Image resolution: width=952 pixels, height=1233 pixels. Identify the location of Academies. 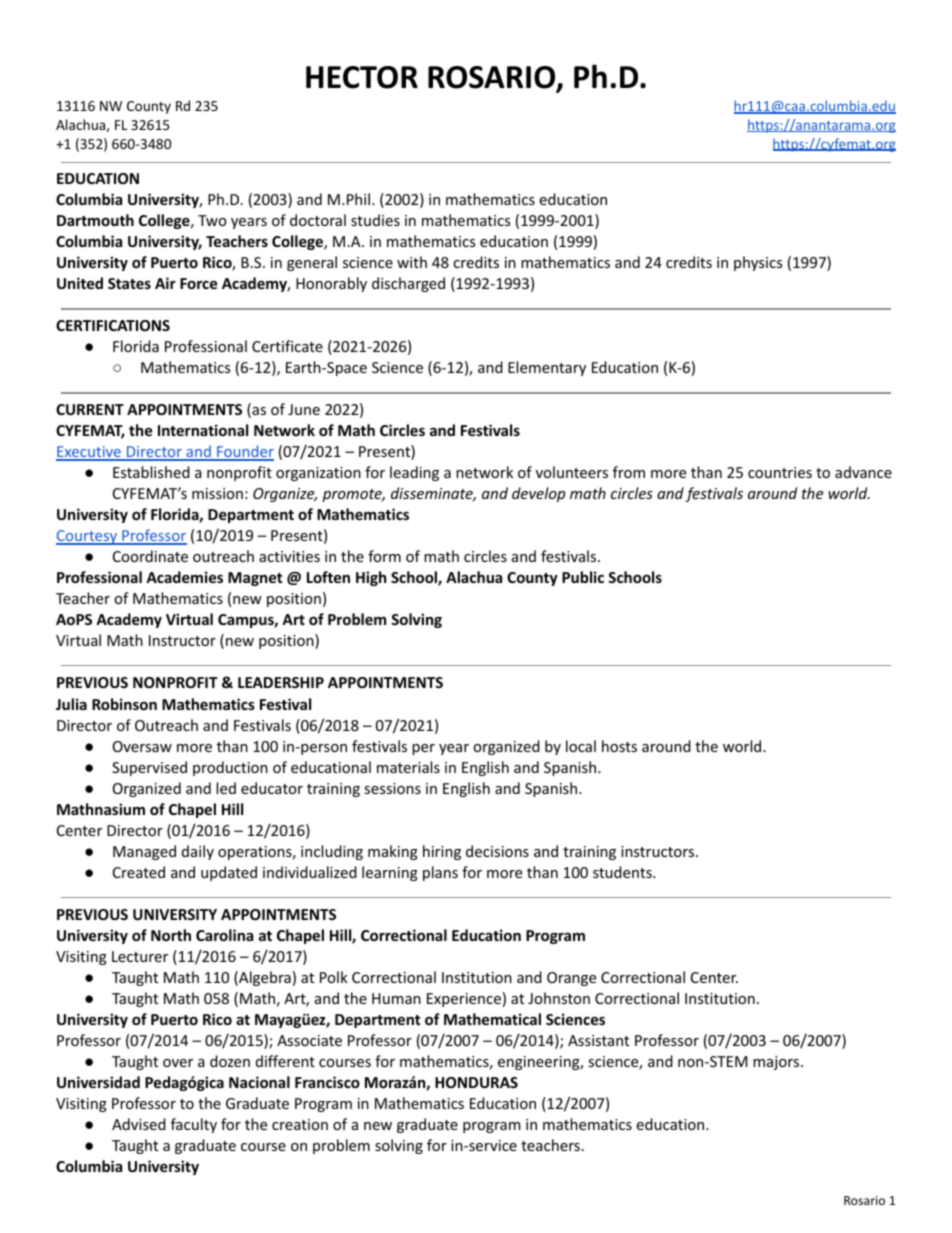
(184, 577).
